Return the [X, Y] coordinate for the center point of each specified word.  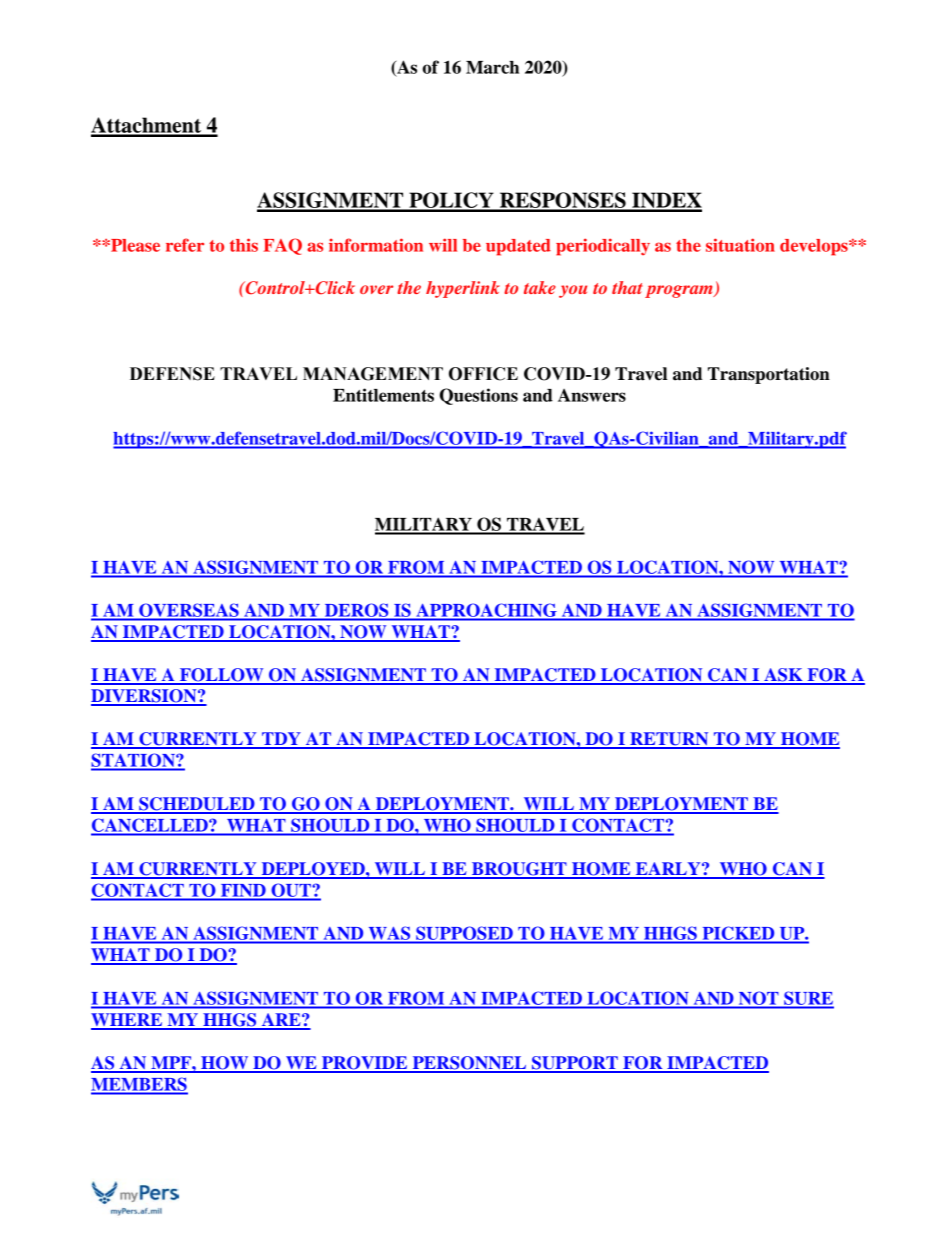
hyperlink [463, 289]
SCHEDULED [197, 805]
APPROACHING [486, 610]
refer [185, 245]
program [680, 291]
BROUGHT [519, 870]
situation [740, 245]
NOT [758, 998]
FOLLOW [222, 676]
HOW [225, 1064]
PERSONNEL [469, 1064]
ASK [783, 676]
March [492, 67]
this [244, 245]
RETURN [669, 740]
